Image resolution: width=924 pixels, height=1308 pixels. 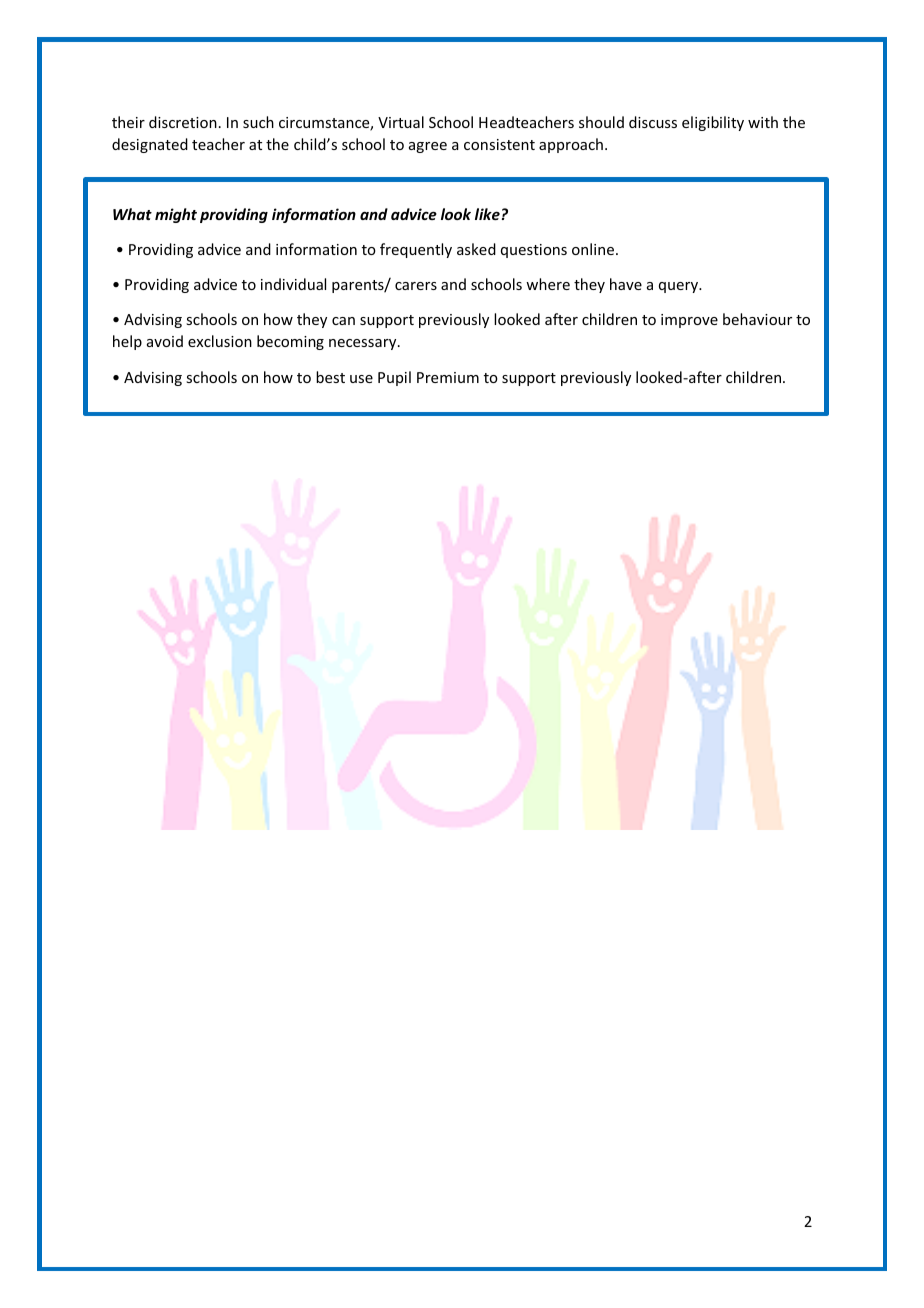 I want to click on might, so click(x=176, y=215).
